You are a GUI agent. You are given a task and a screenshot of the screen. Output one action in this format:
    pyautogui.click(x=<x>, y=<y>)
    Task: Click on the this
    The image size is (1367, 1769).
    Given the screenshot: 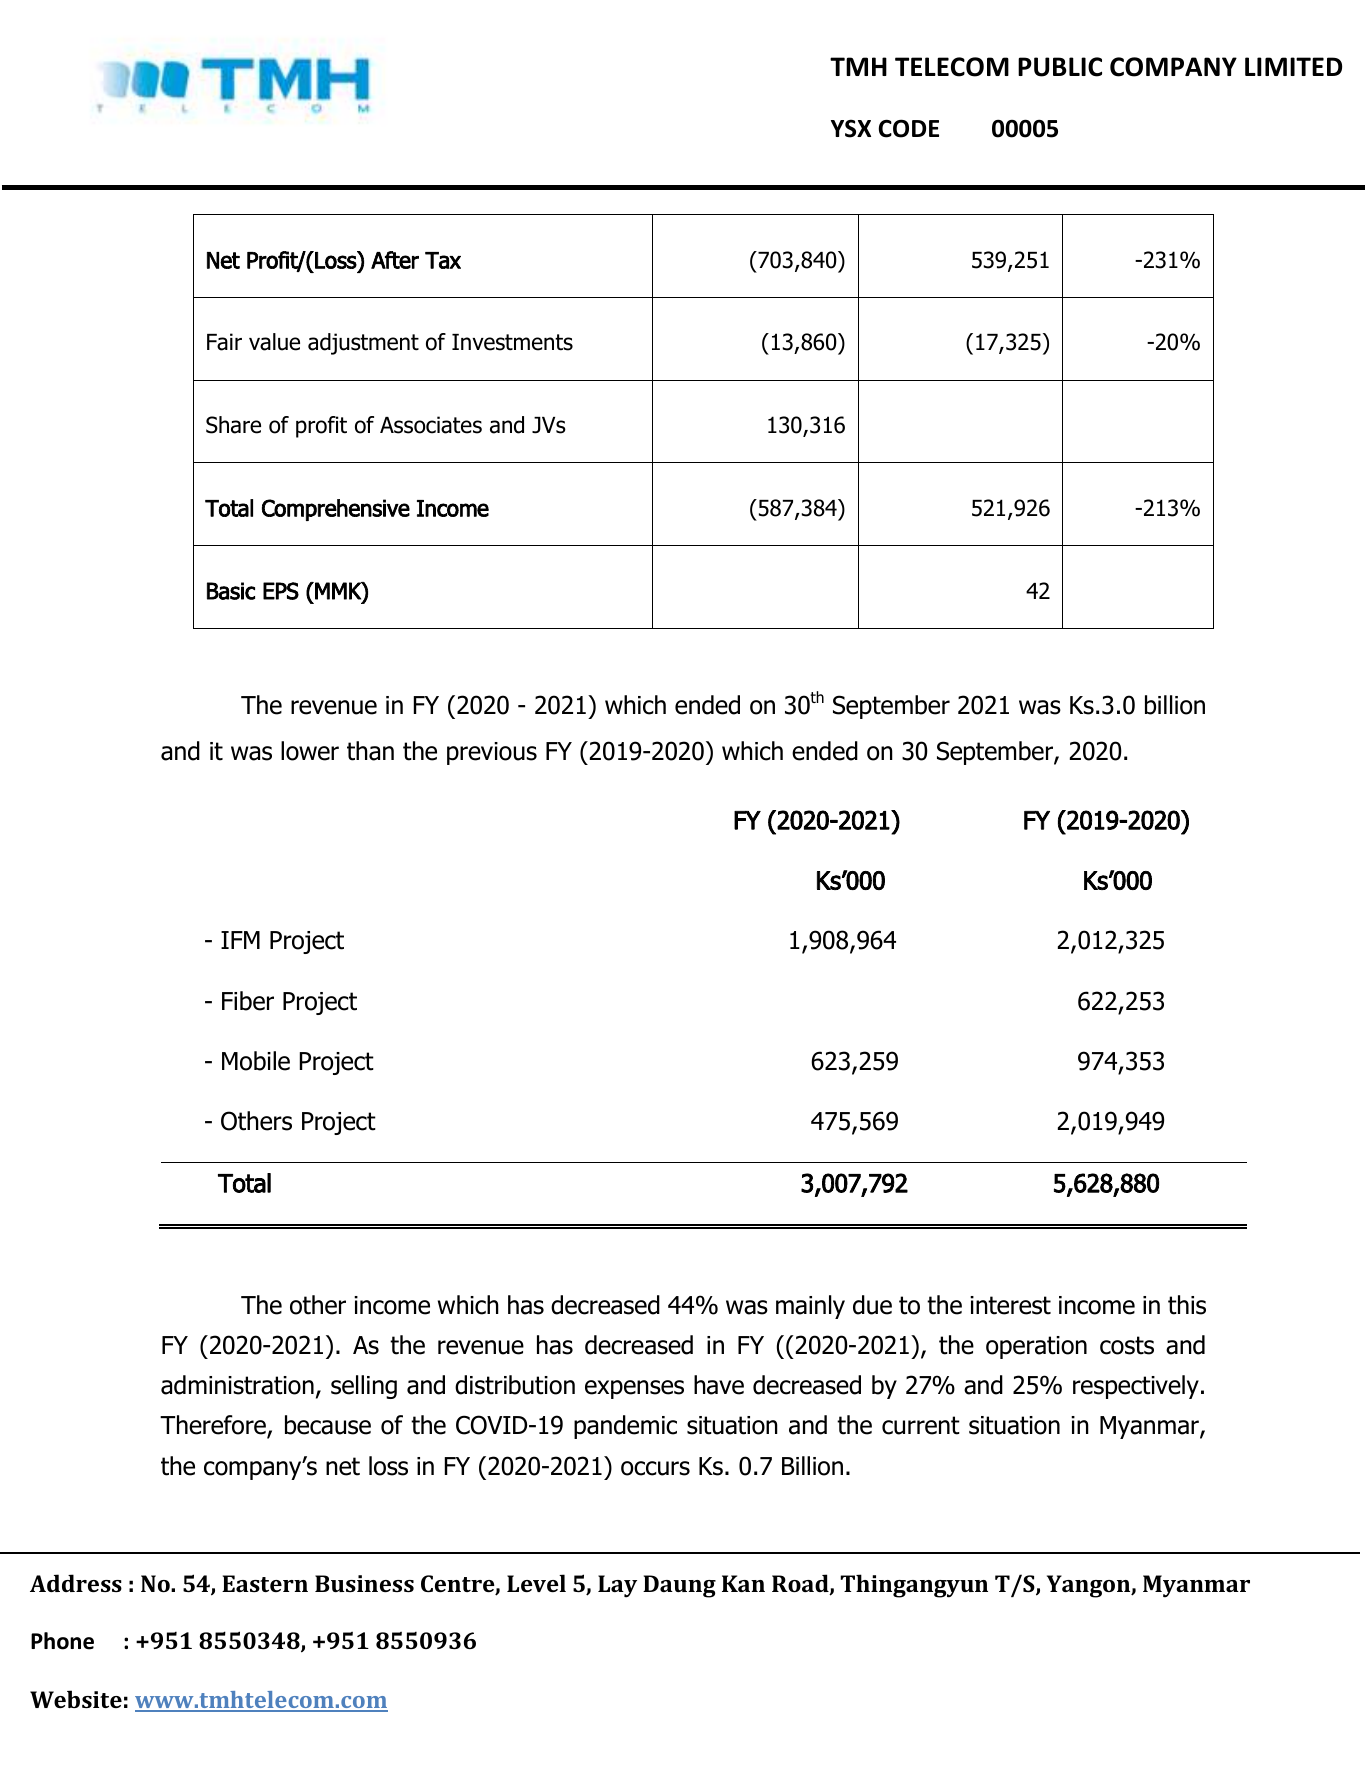 What is the action you would take?
    pyautogui.click(x=1187, y=1305)
